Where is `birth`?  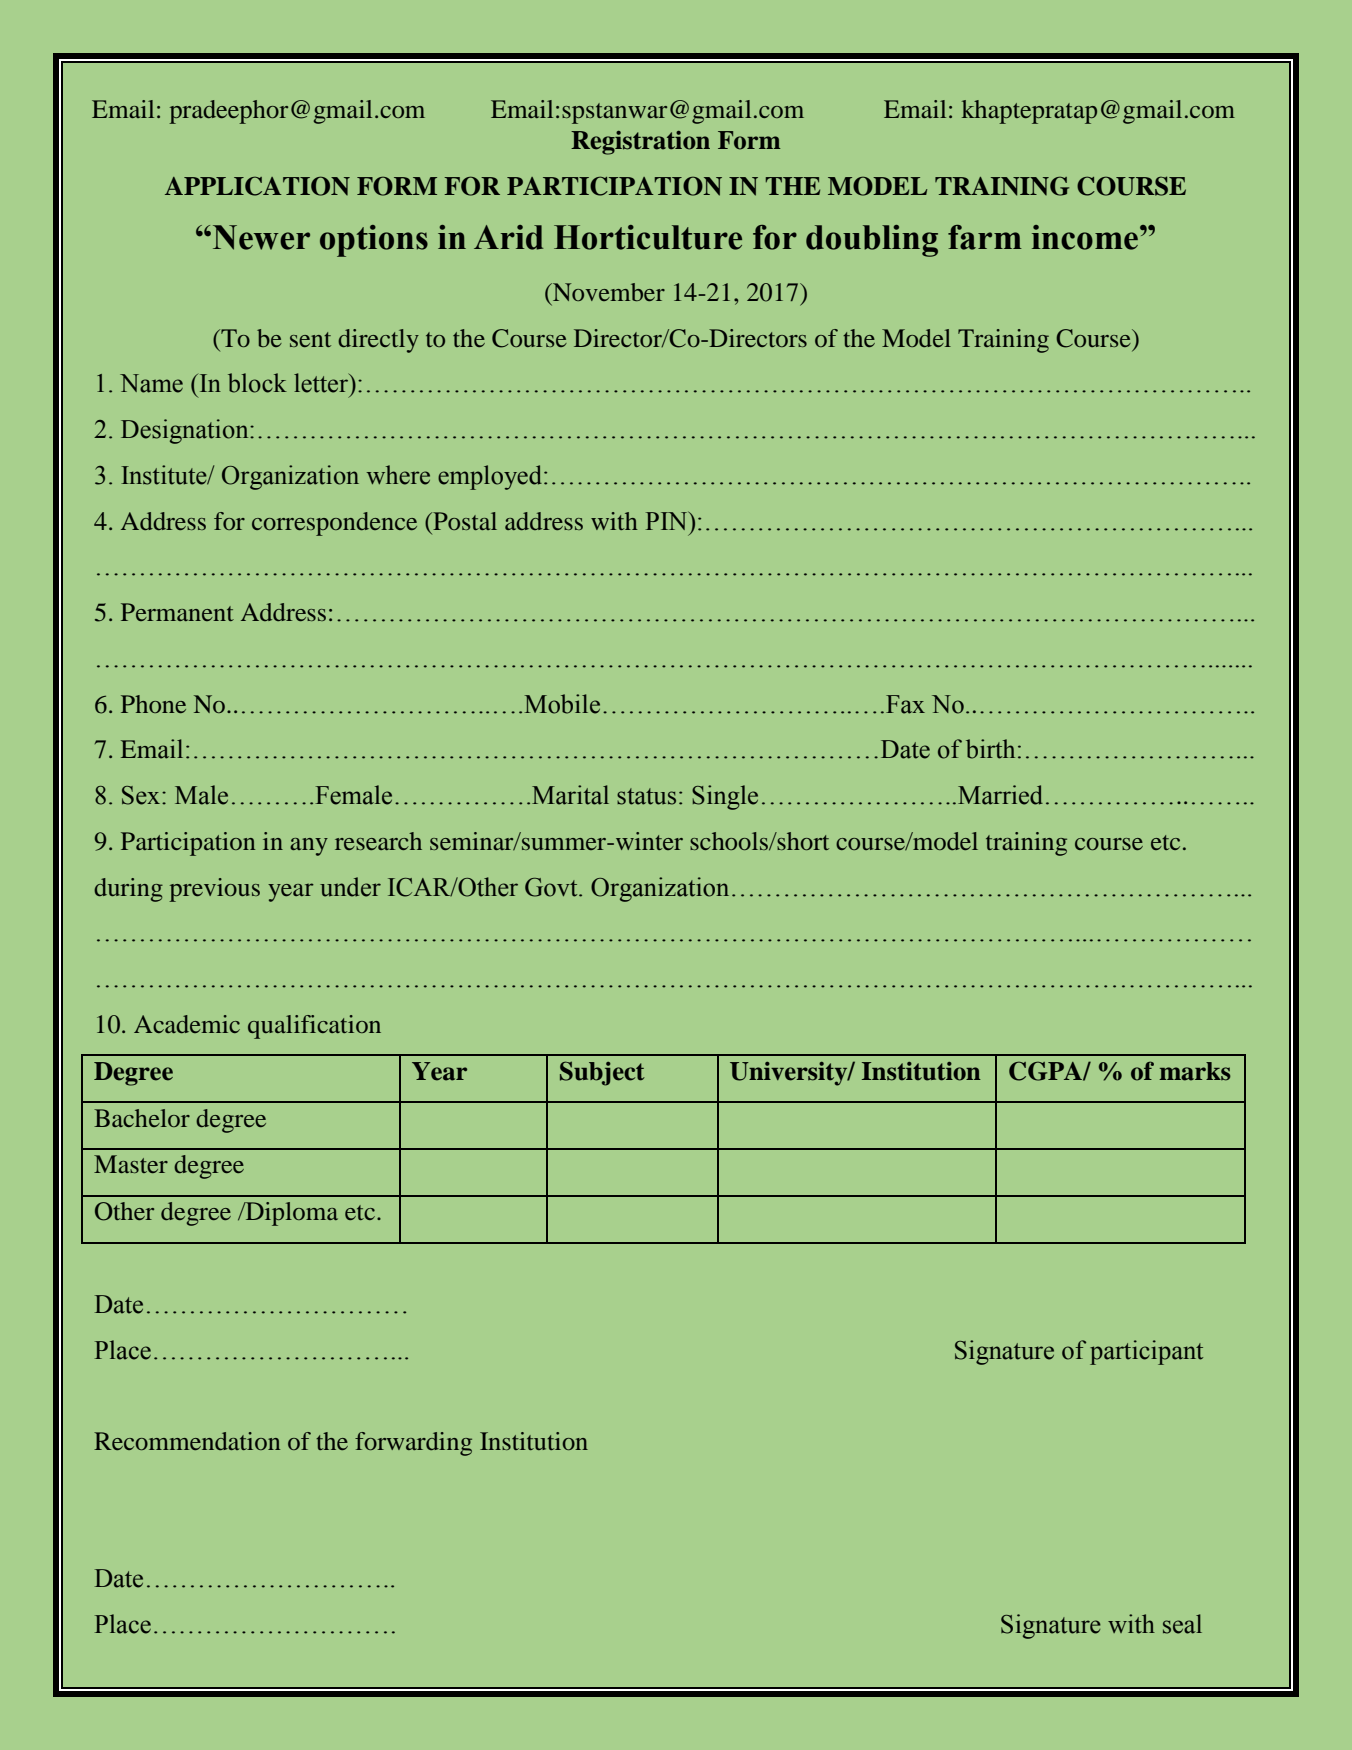
birth is located at coordinates (990, 749).
